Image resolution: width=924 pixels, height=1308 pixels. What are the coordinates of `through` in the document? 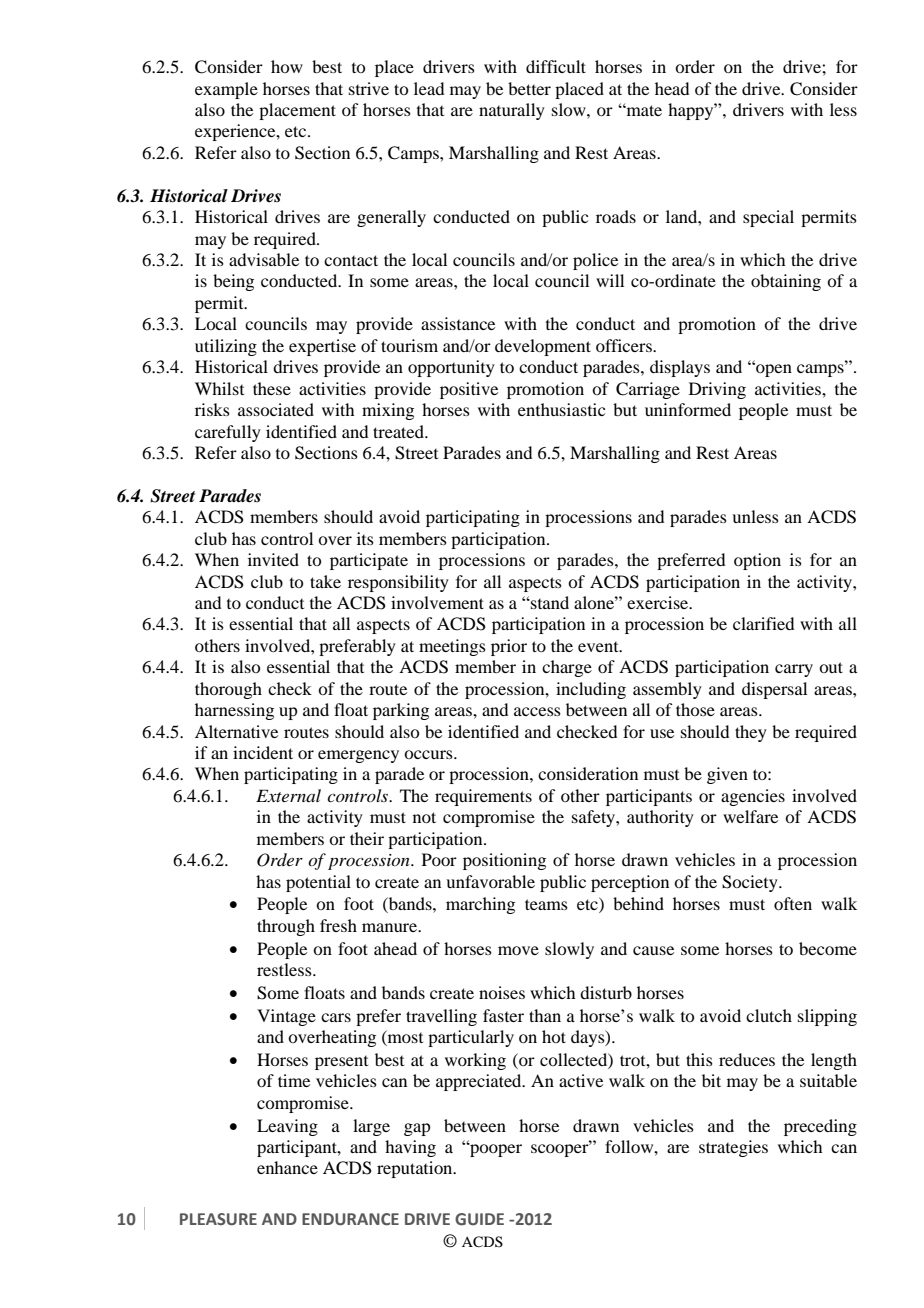 It's located at (286, 927).
